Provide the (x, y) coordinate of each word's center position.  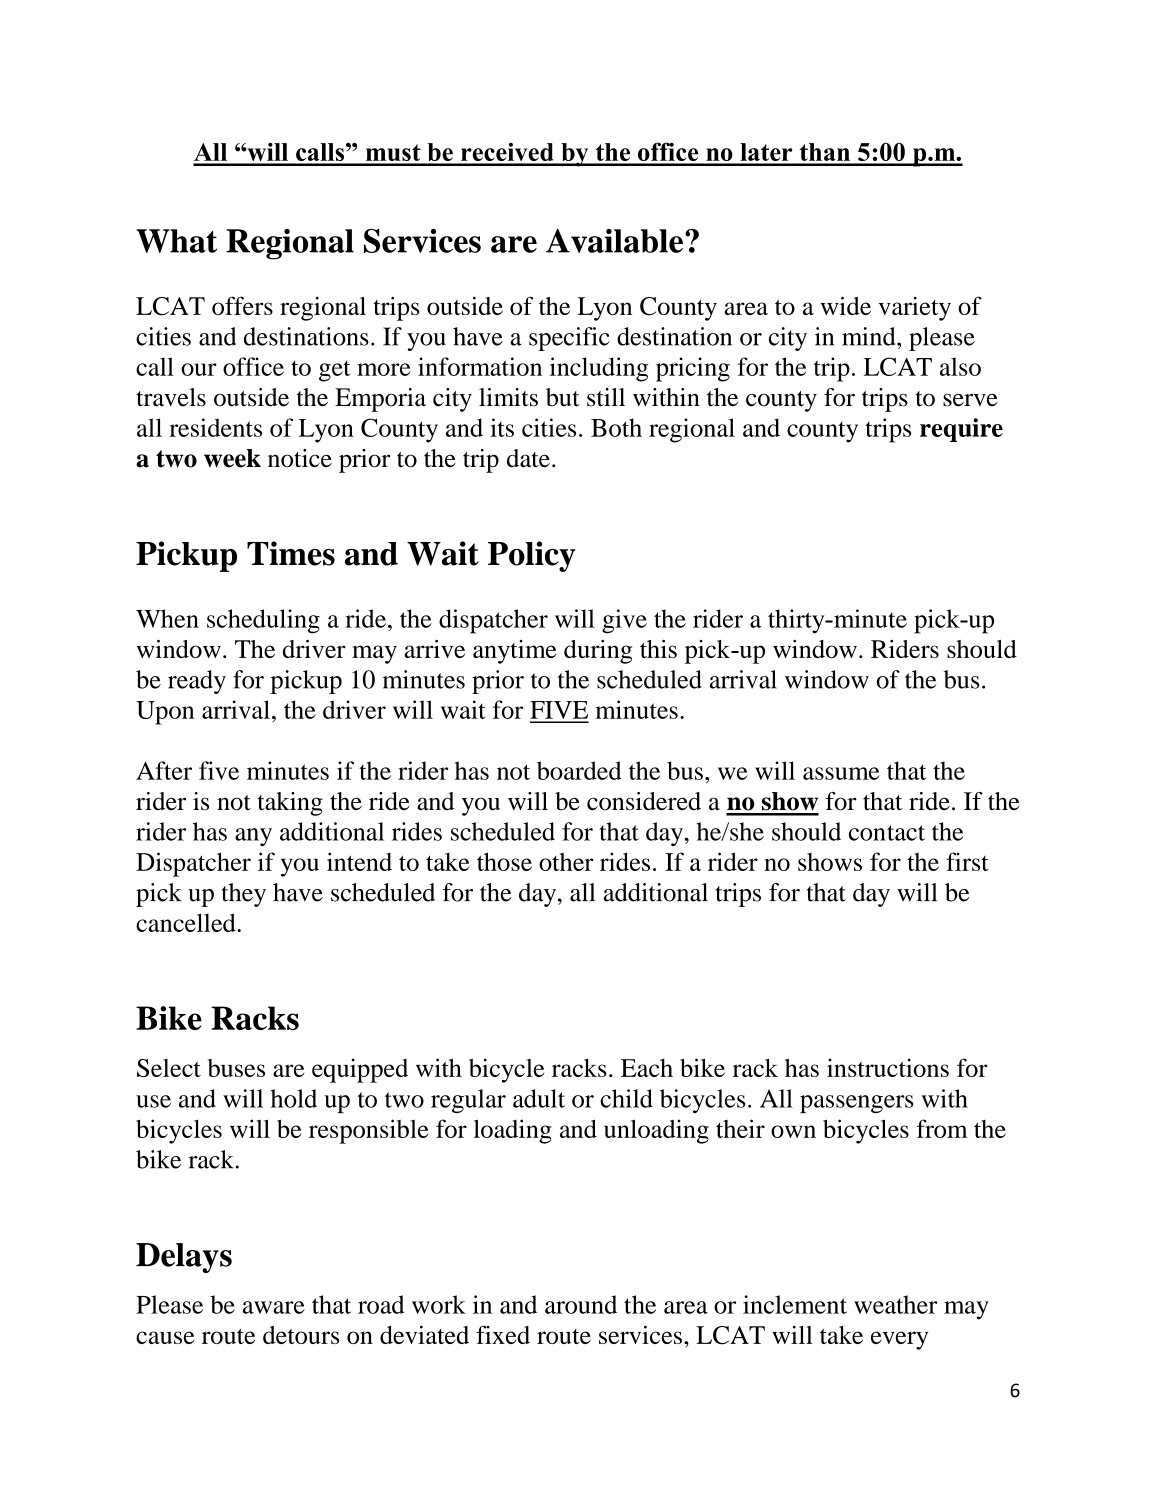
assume (841, 773)
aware (274, 1307)
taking (290, 804)
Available (616, 241)
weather (896, 1304)
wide (846, 305)
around (581, 1304)
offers (242, 305)
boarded (579, 770)
